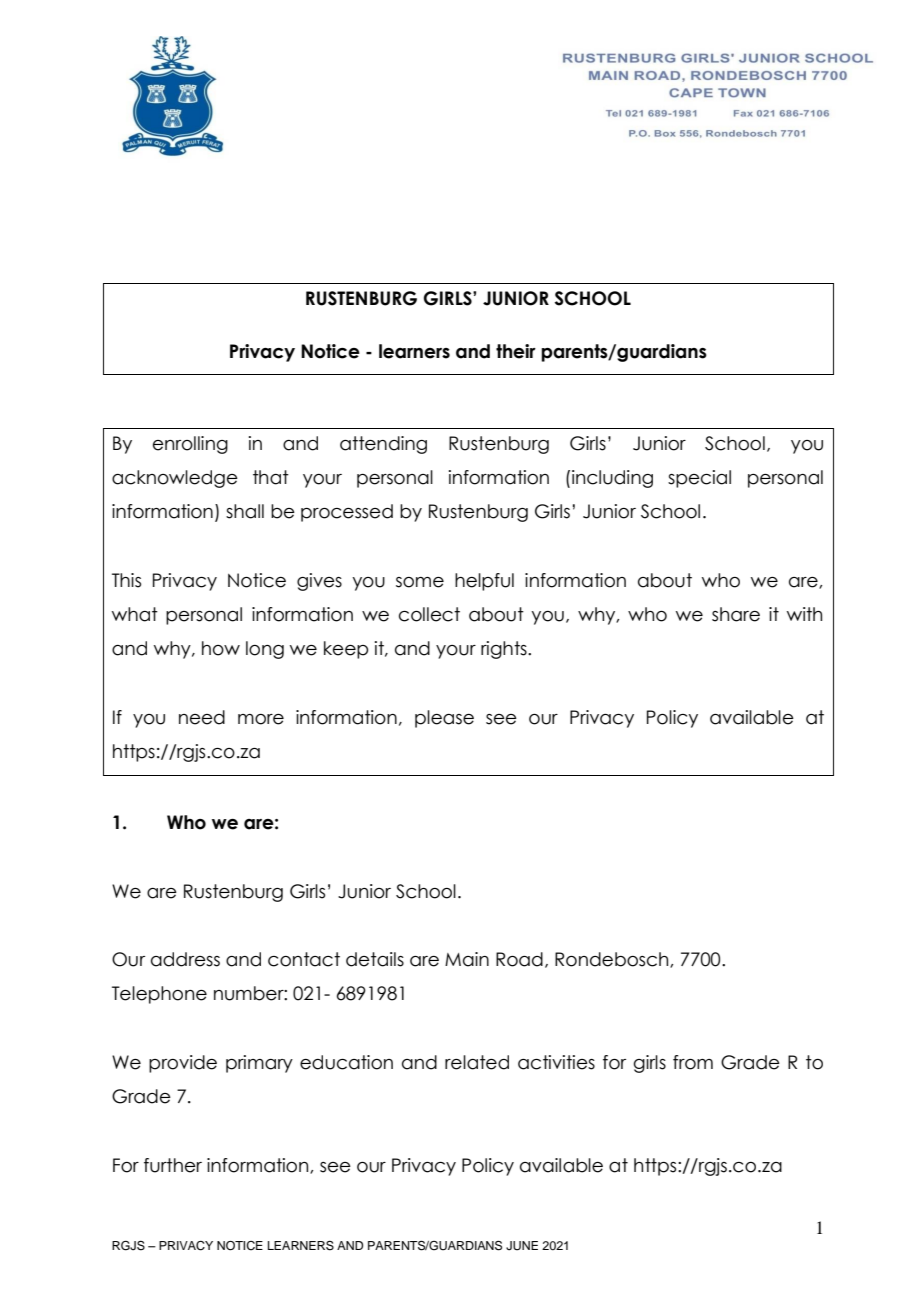  Describe the element at coordinates (185, 959) in the screenshot. I see `address` at that location.
